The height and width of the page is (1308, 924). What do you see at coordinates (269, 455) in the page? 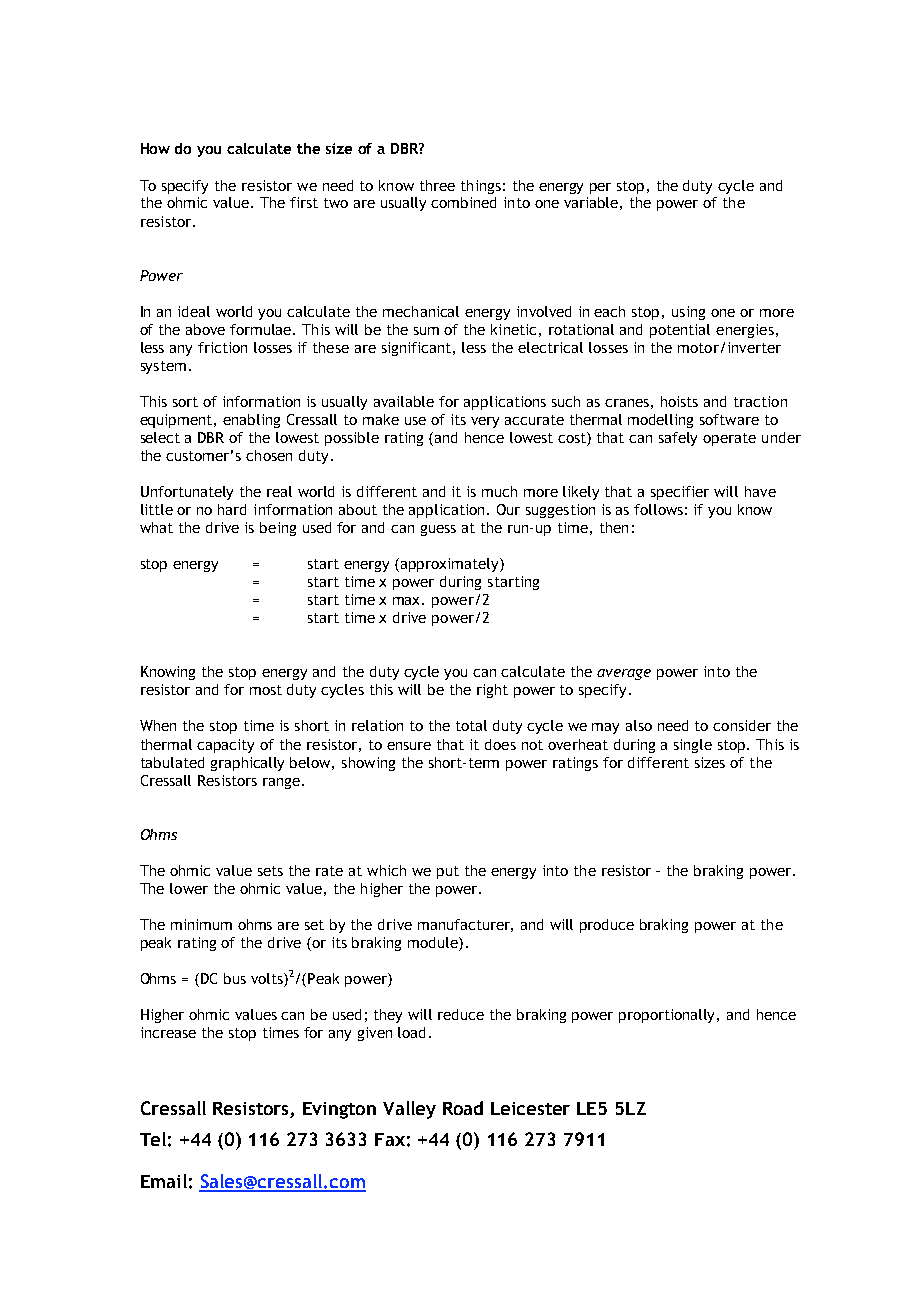
I see `chosen` at bounding box center [269, 455].
